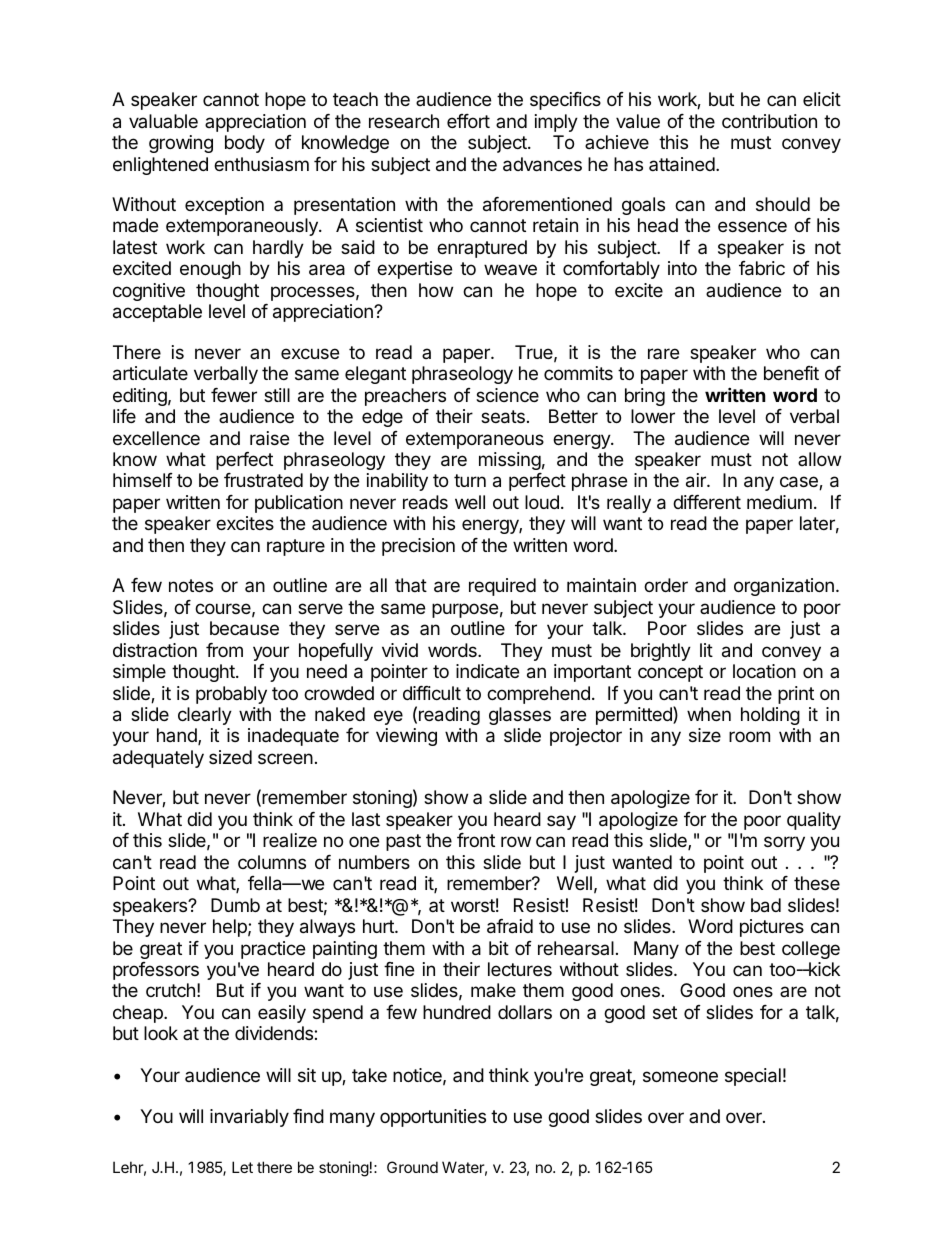  I want to click on science, so click(507, 395).
